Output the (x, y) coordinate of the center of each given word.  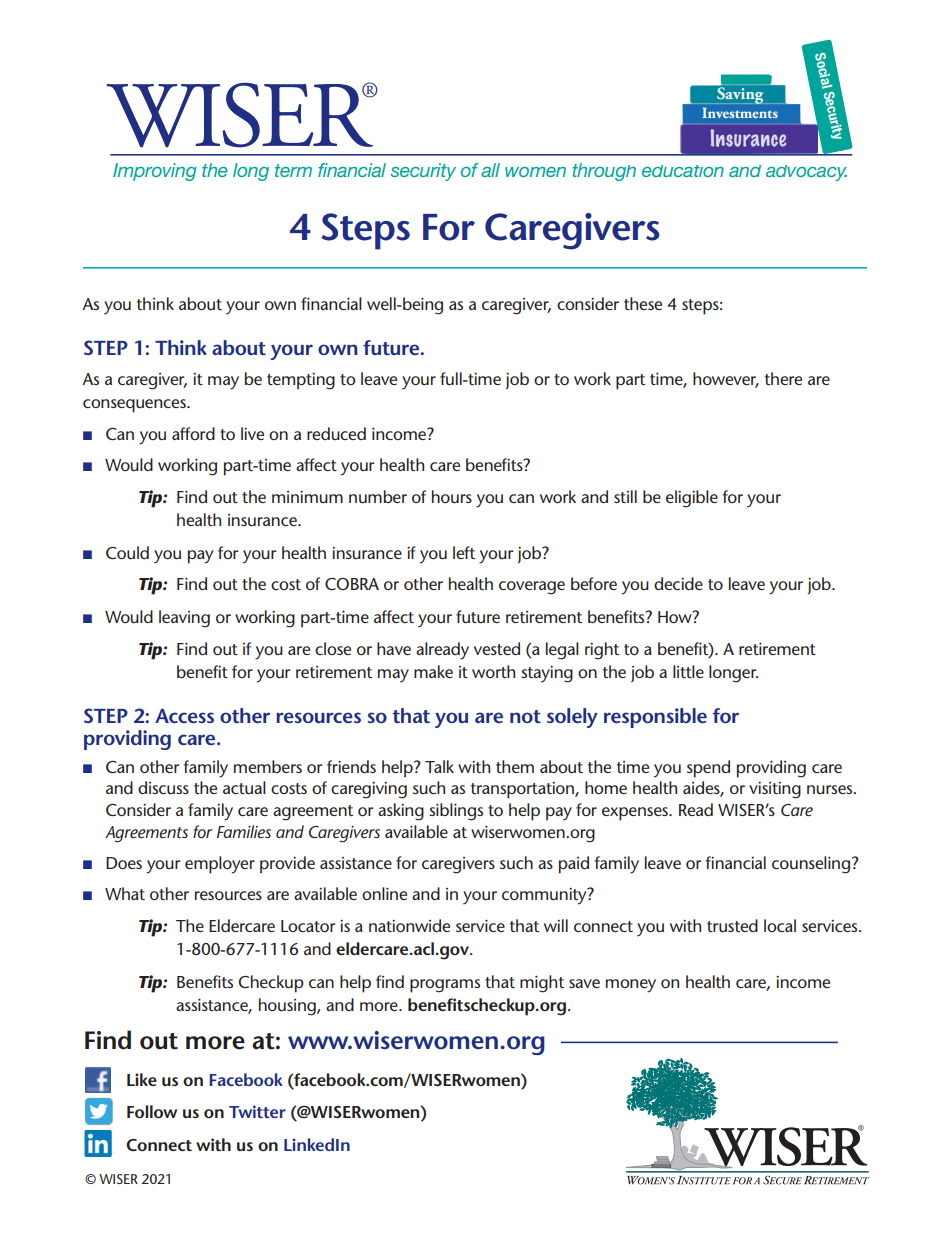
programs (445, 986)
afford (193, 433)
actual (244, 787)
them (515, 766)
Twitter (257, 1111)
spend (708, 769)
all (490, 170)
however (726, 379)
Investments (740, 113)
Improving (155, 172)
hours (452, 496)
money (631, 986)
